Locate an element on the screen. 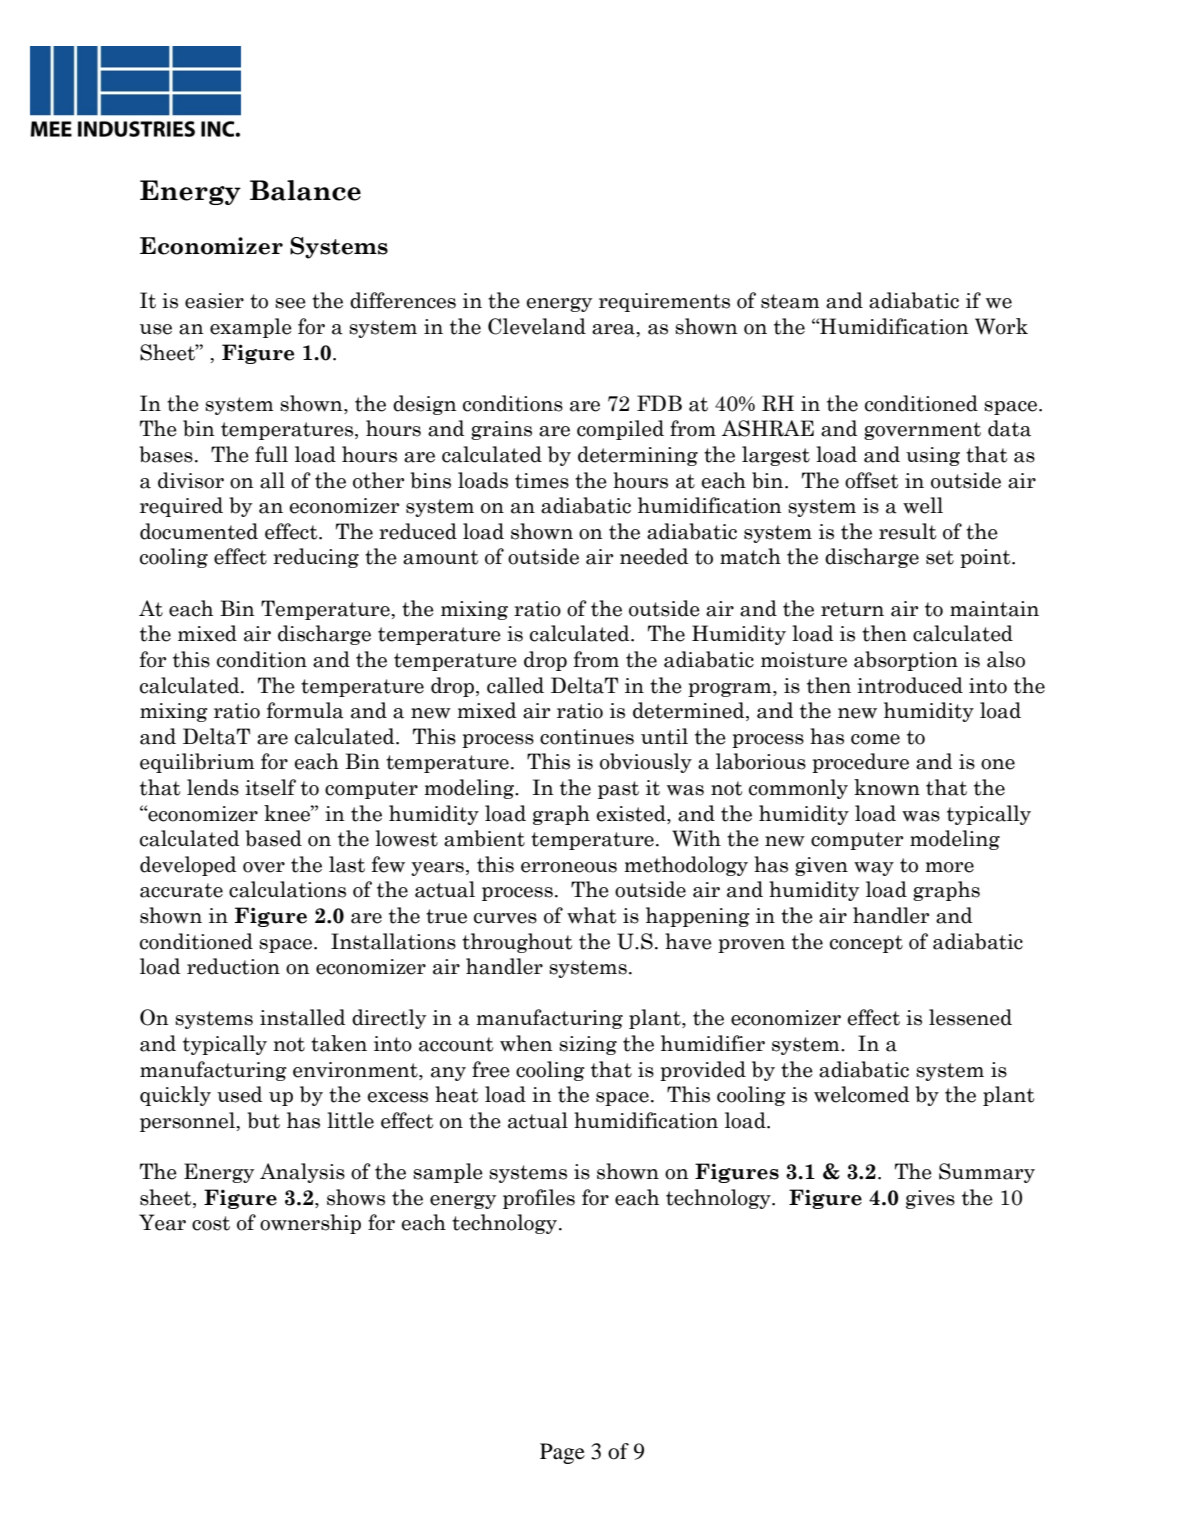 This screenshot has width=1185, height=1534. steam is located at coordinates (790, 301).
